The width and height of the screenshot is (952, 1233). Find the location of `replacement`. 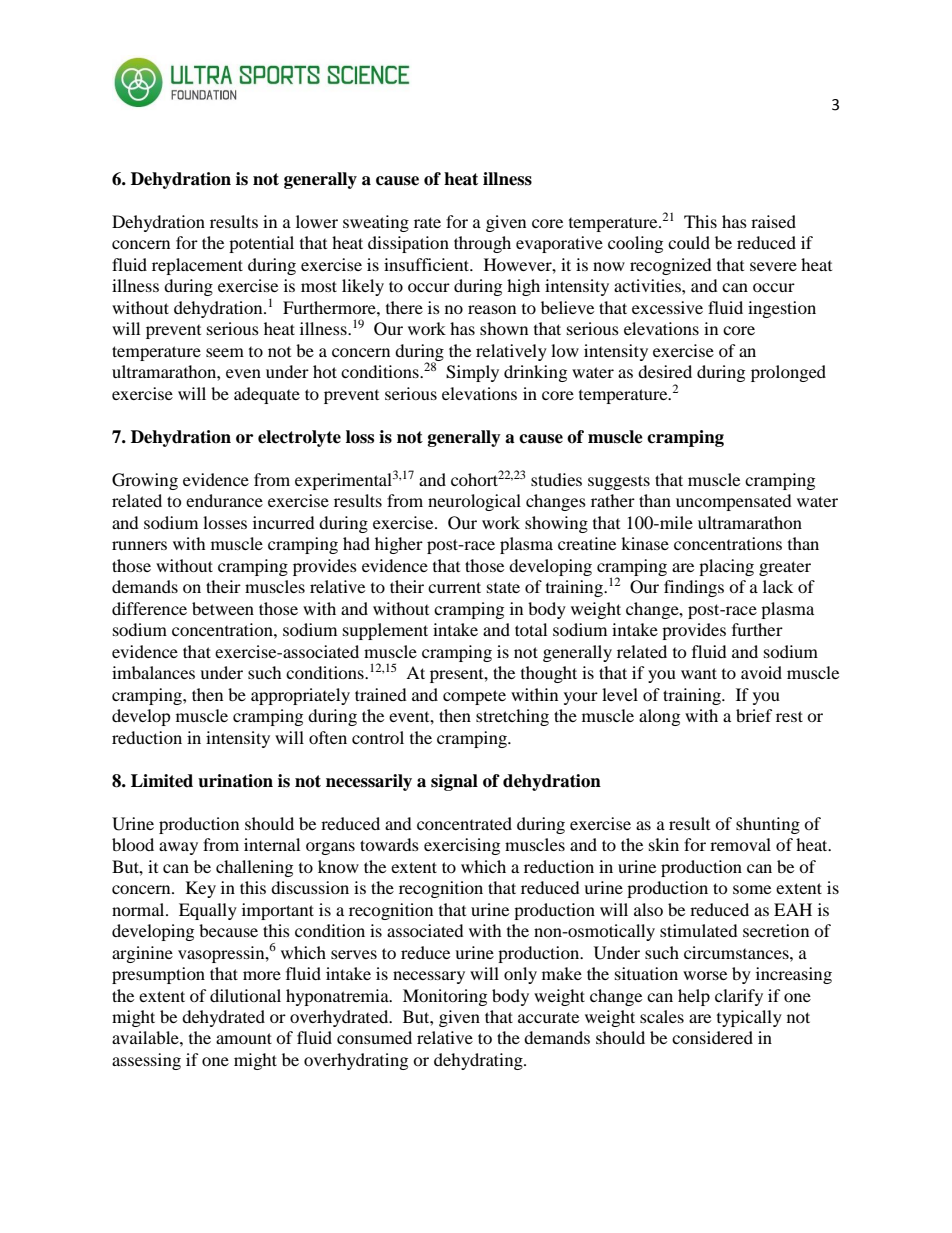

replacement is located at coordinates (197, 266).
